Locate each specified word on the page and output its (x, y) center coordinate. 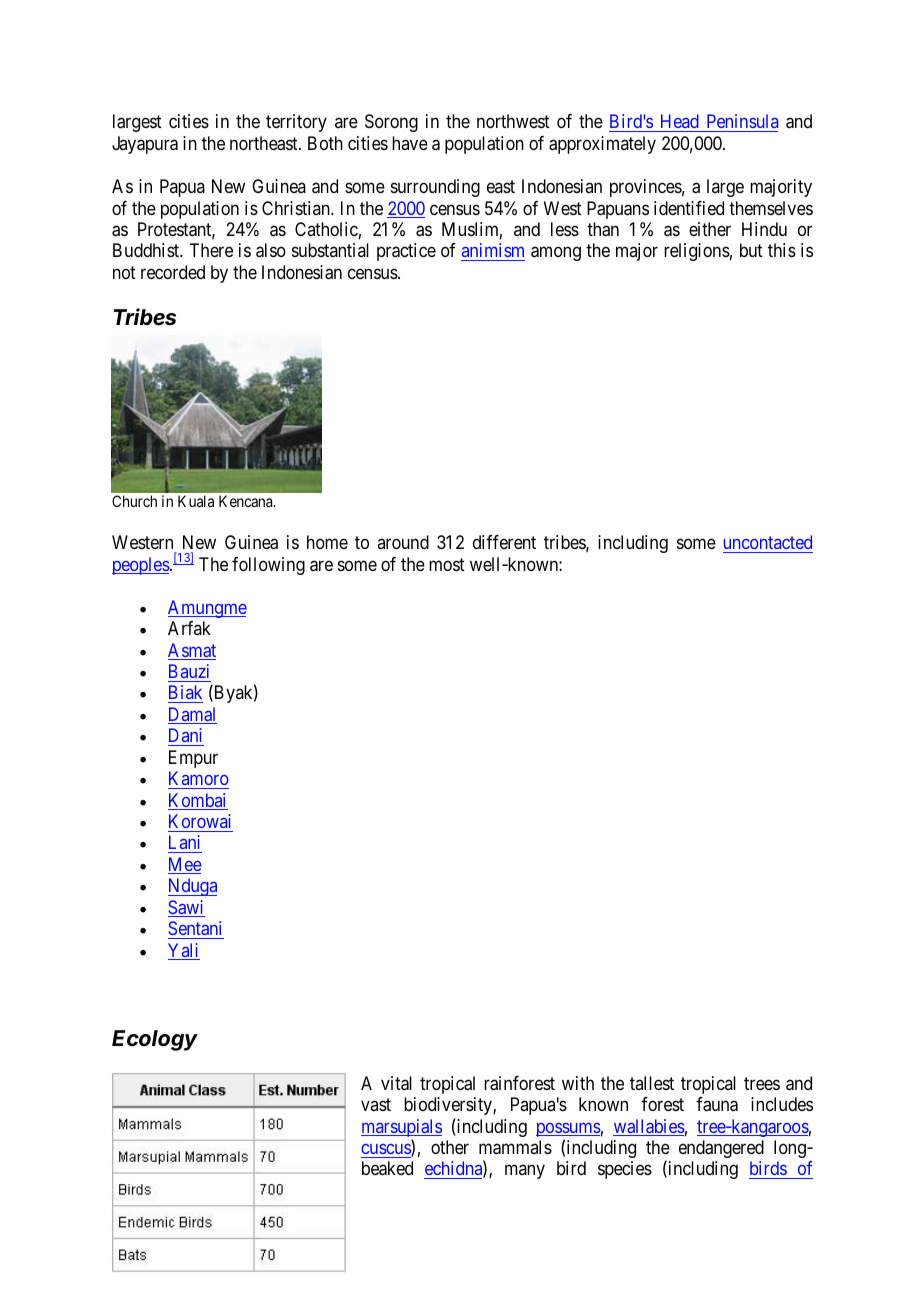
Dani (185, 735)
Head (679, 123)
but (751, 250)
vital (396, 1083)
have (410, 143)
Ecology (155, 1040)
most (447, 564)
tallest (652, 1083)
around (403, 542)
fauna (717, 1104)
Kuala (196, 501)
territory (296, 123)
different (504, 542)
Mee (185, 865)
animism (493, 252)
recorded (173, 272)
